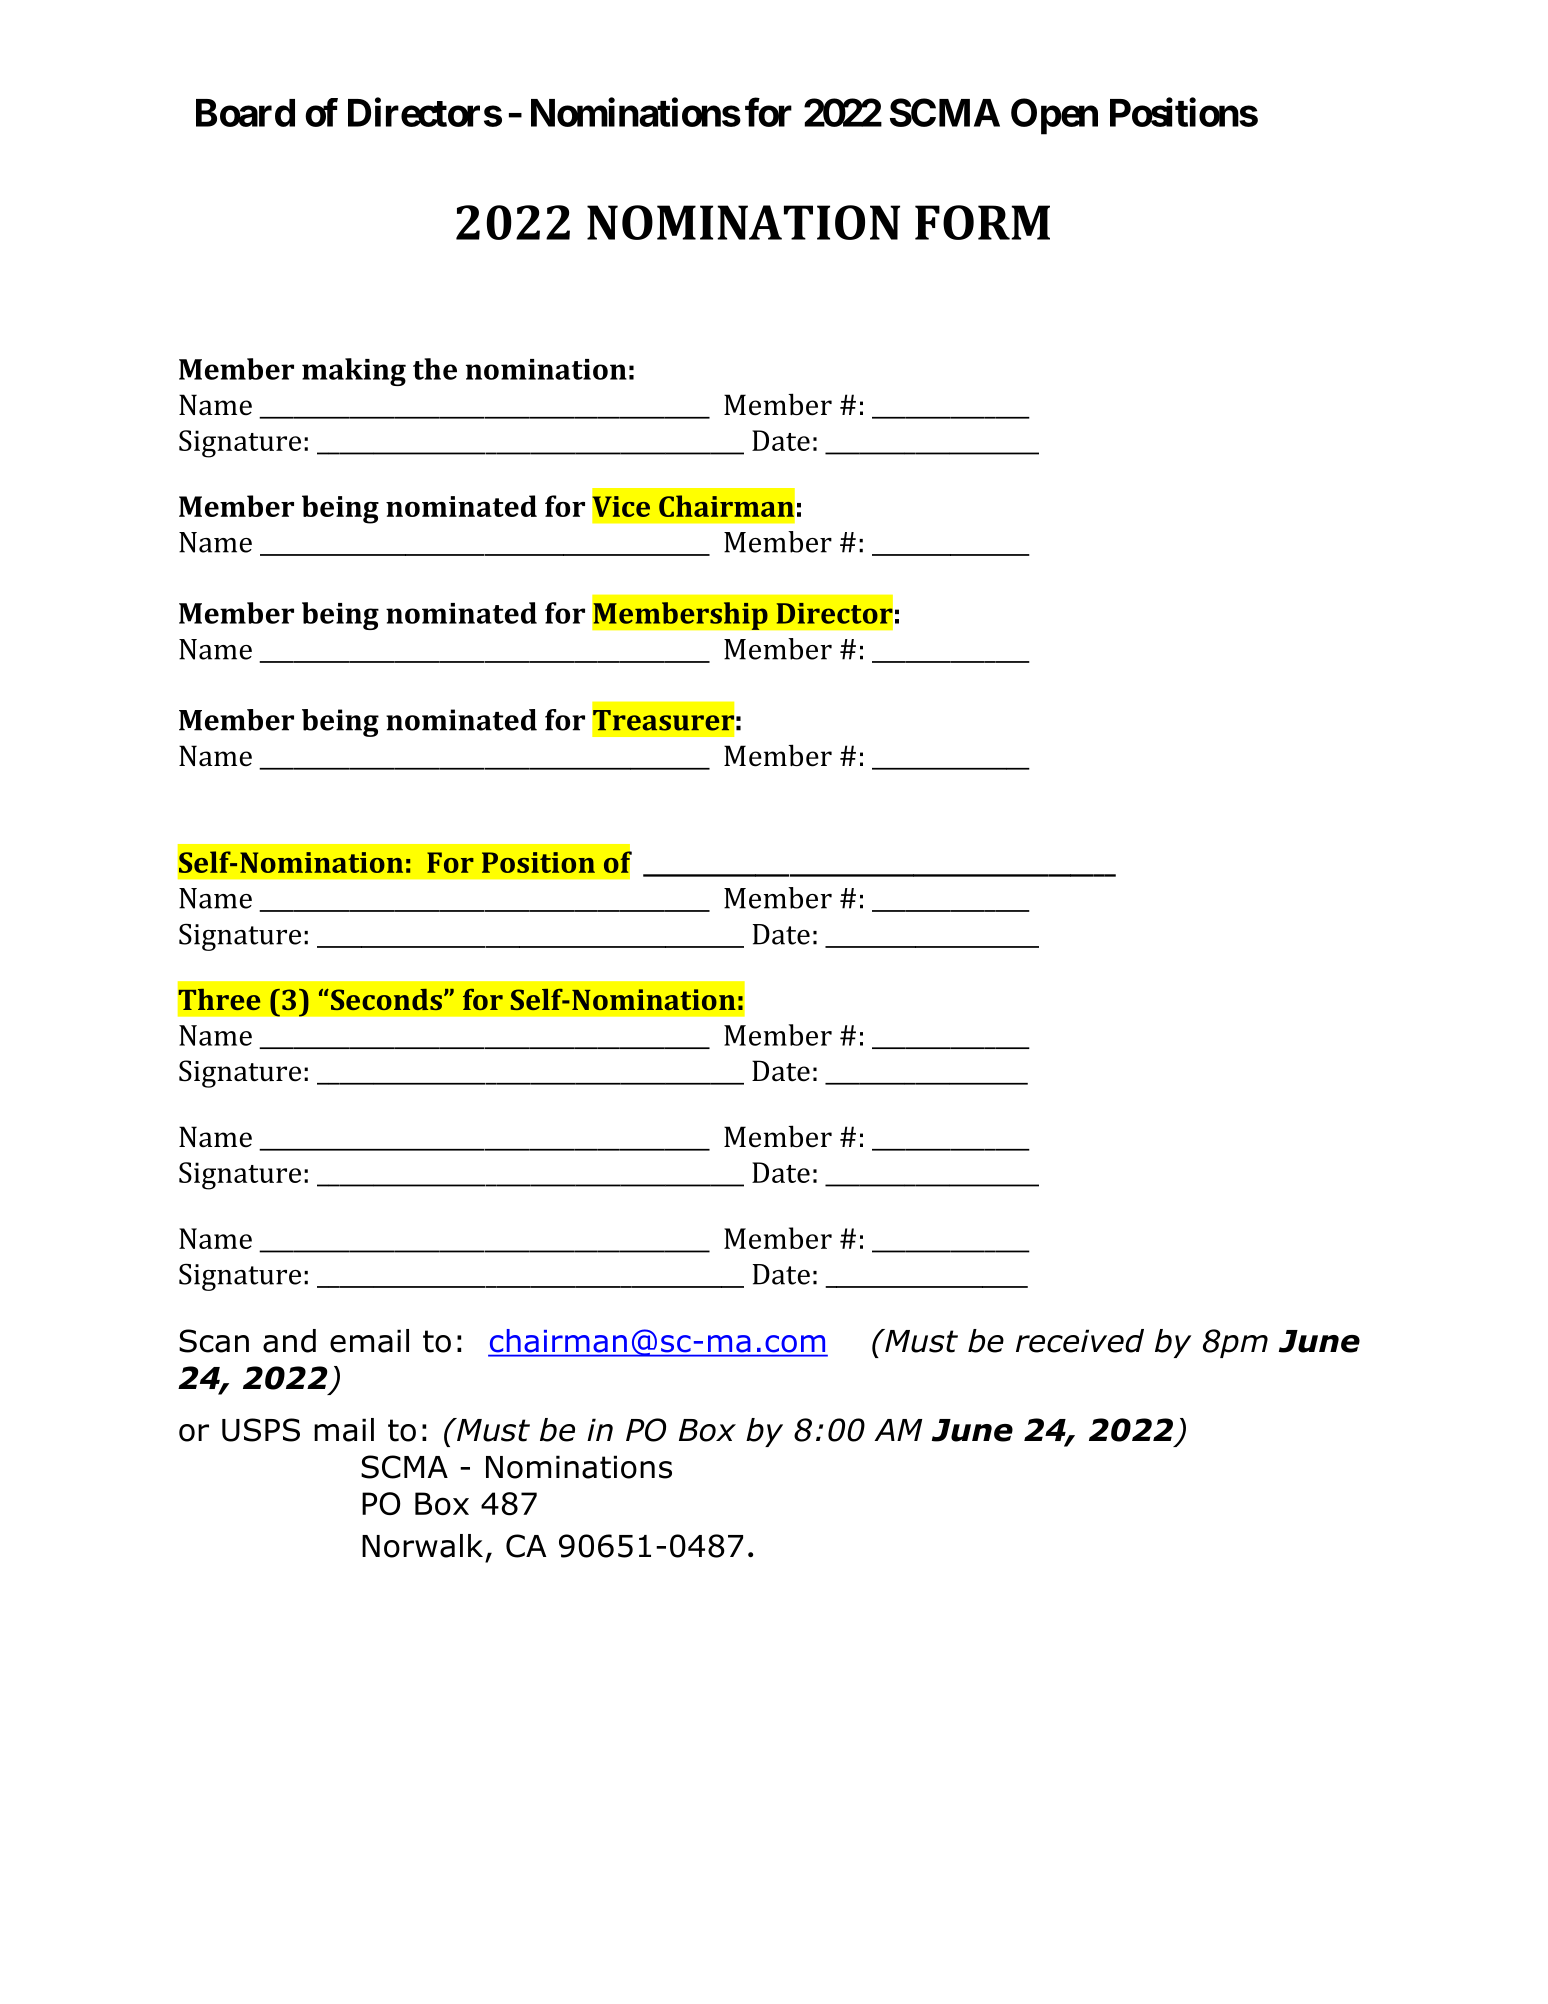 This image has width=1548, height=2004. I want to click on Seconds, so click(385, 999).
